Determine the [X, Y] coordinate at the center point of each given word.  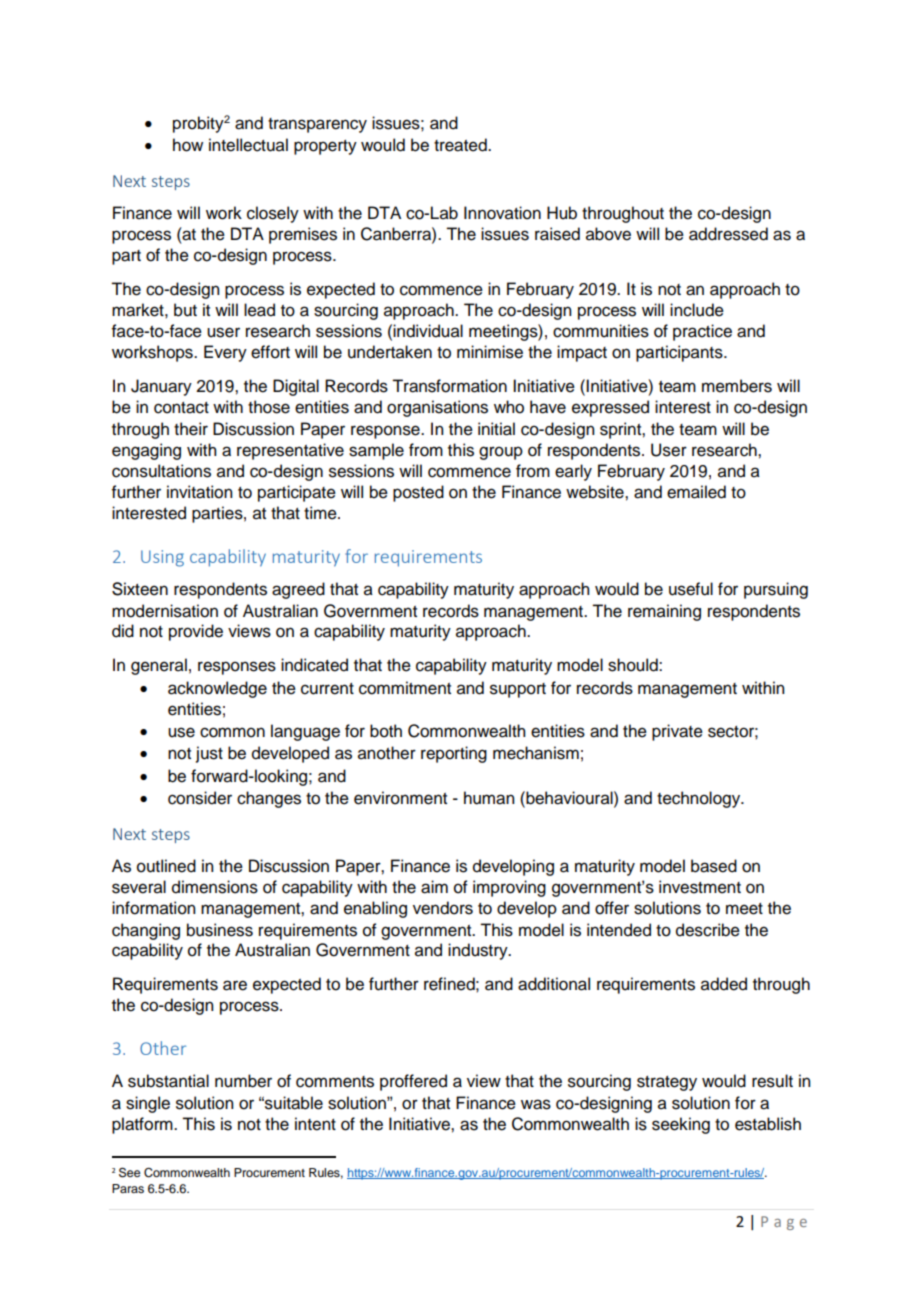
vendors [443, 908]
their [191, 429]
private [677, 732]
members [737, 386]
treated [461, 145]
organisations [437, 408]
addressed [728, 234]
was [536, 1104]
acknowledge [217, 689]
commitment [405, 688]
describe [708, 930]
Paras [128, 1188]
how [188, 145]
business [220, 930]
